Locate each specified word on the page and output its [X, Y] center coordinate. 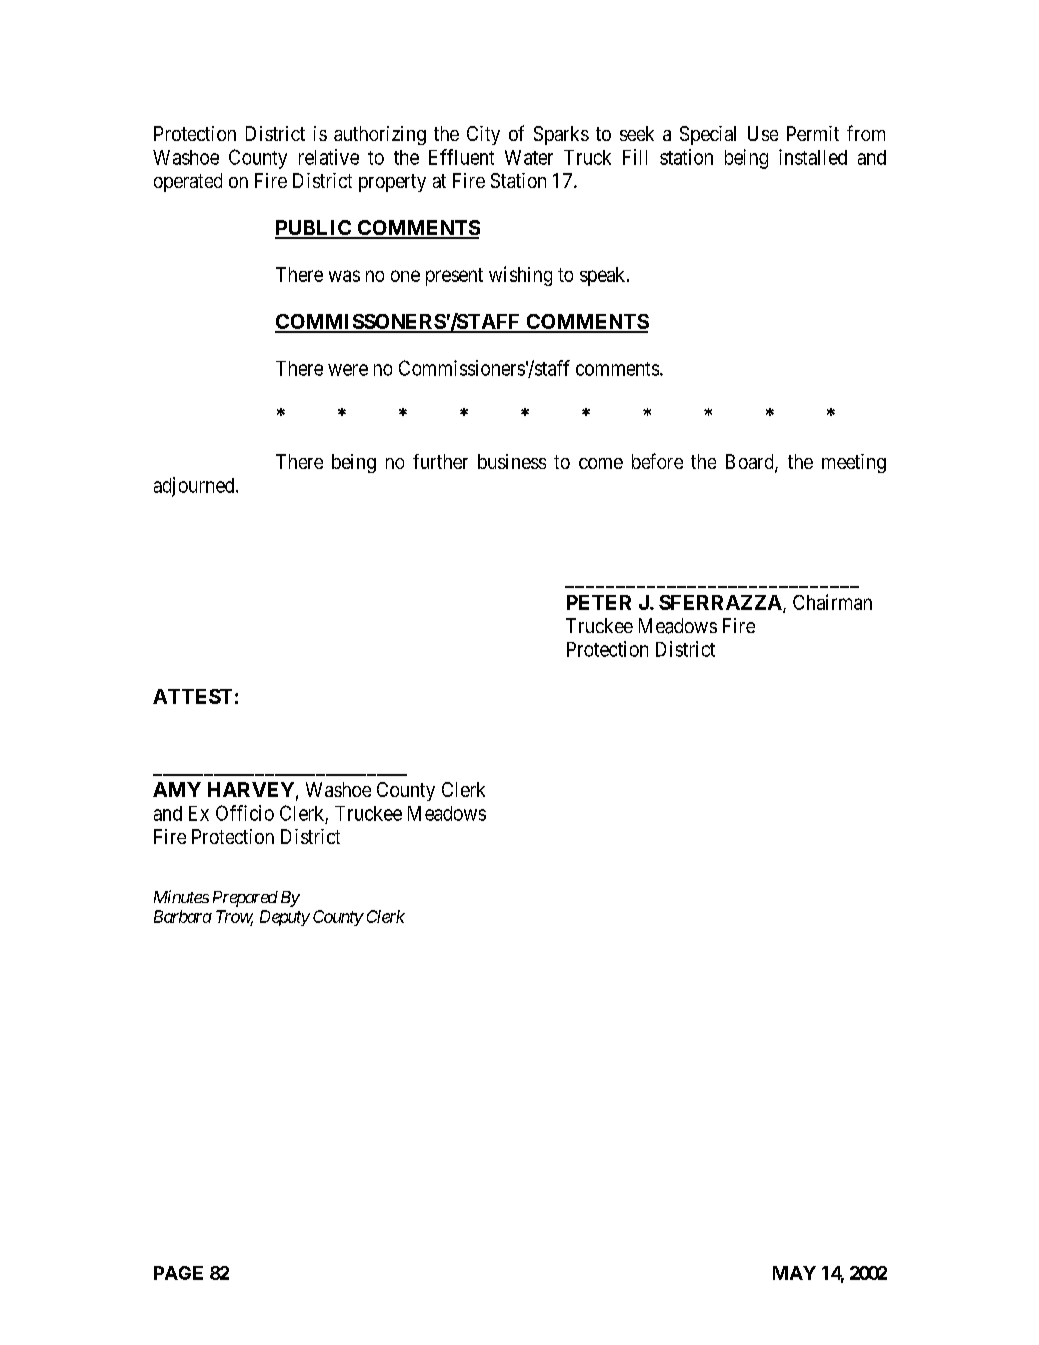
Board [751, 463]
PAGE [178, 1273]
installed [813, 157]
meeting [854, 463]
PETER [599, 602]
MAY [794, 1273]
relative [329, 157]
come [601, 463]
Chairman [832, 602]
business [512, 461]
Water [529, 157]
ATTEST [192, 696]
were [348, 370]
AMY [177, 789]
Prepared [245, 899]
